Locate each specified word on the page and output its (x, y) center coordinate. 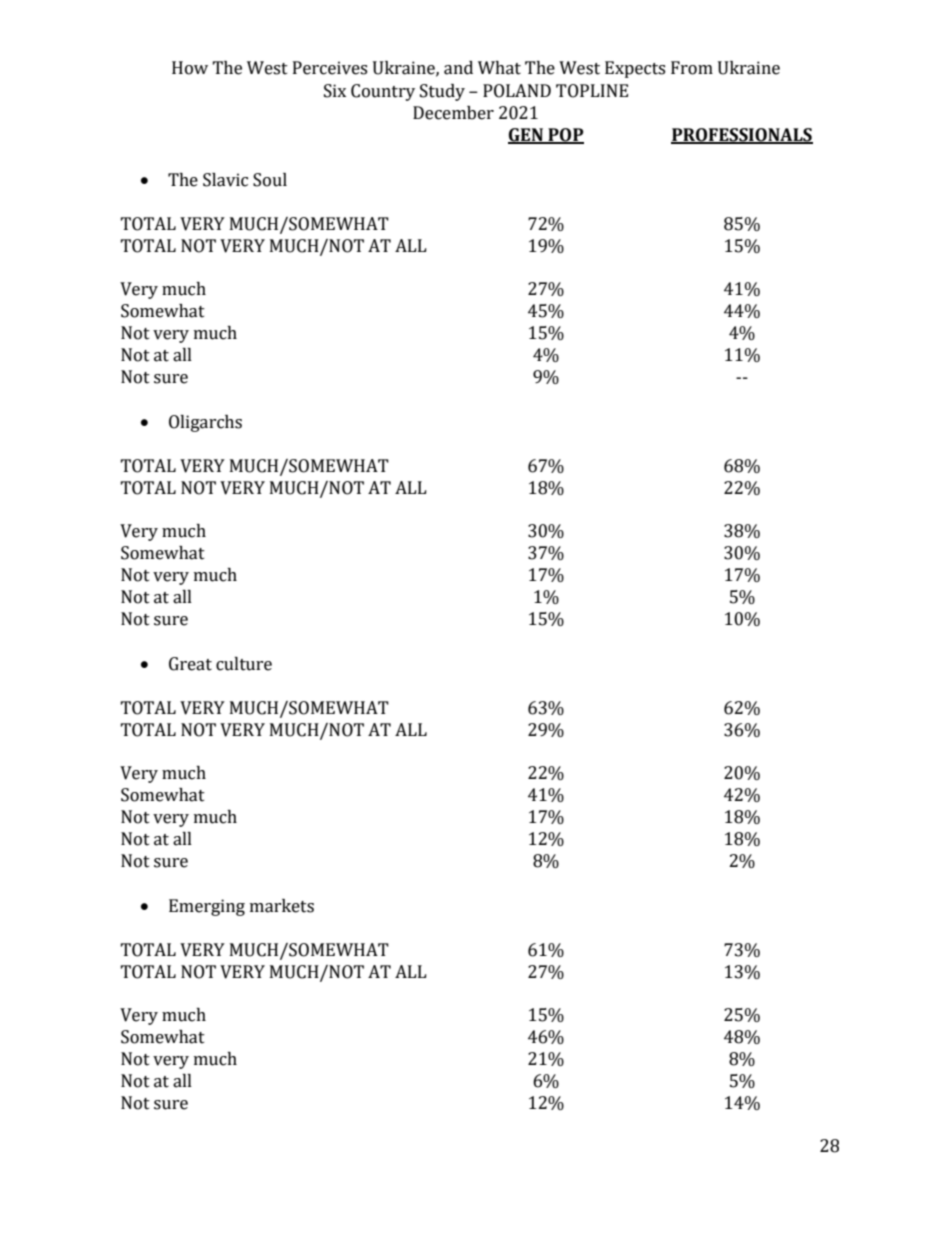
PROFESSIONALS (742, 136)
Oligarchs (205, 423)
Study (442, 92)
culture (244, 664)
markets (282, 906)
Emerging (207, 907)
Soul (270, 180)
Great (190, 664)
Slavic (225, 180)
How (190, 68)
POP (565, 136)
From (692, 68)
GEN (526, 136)
